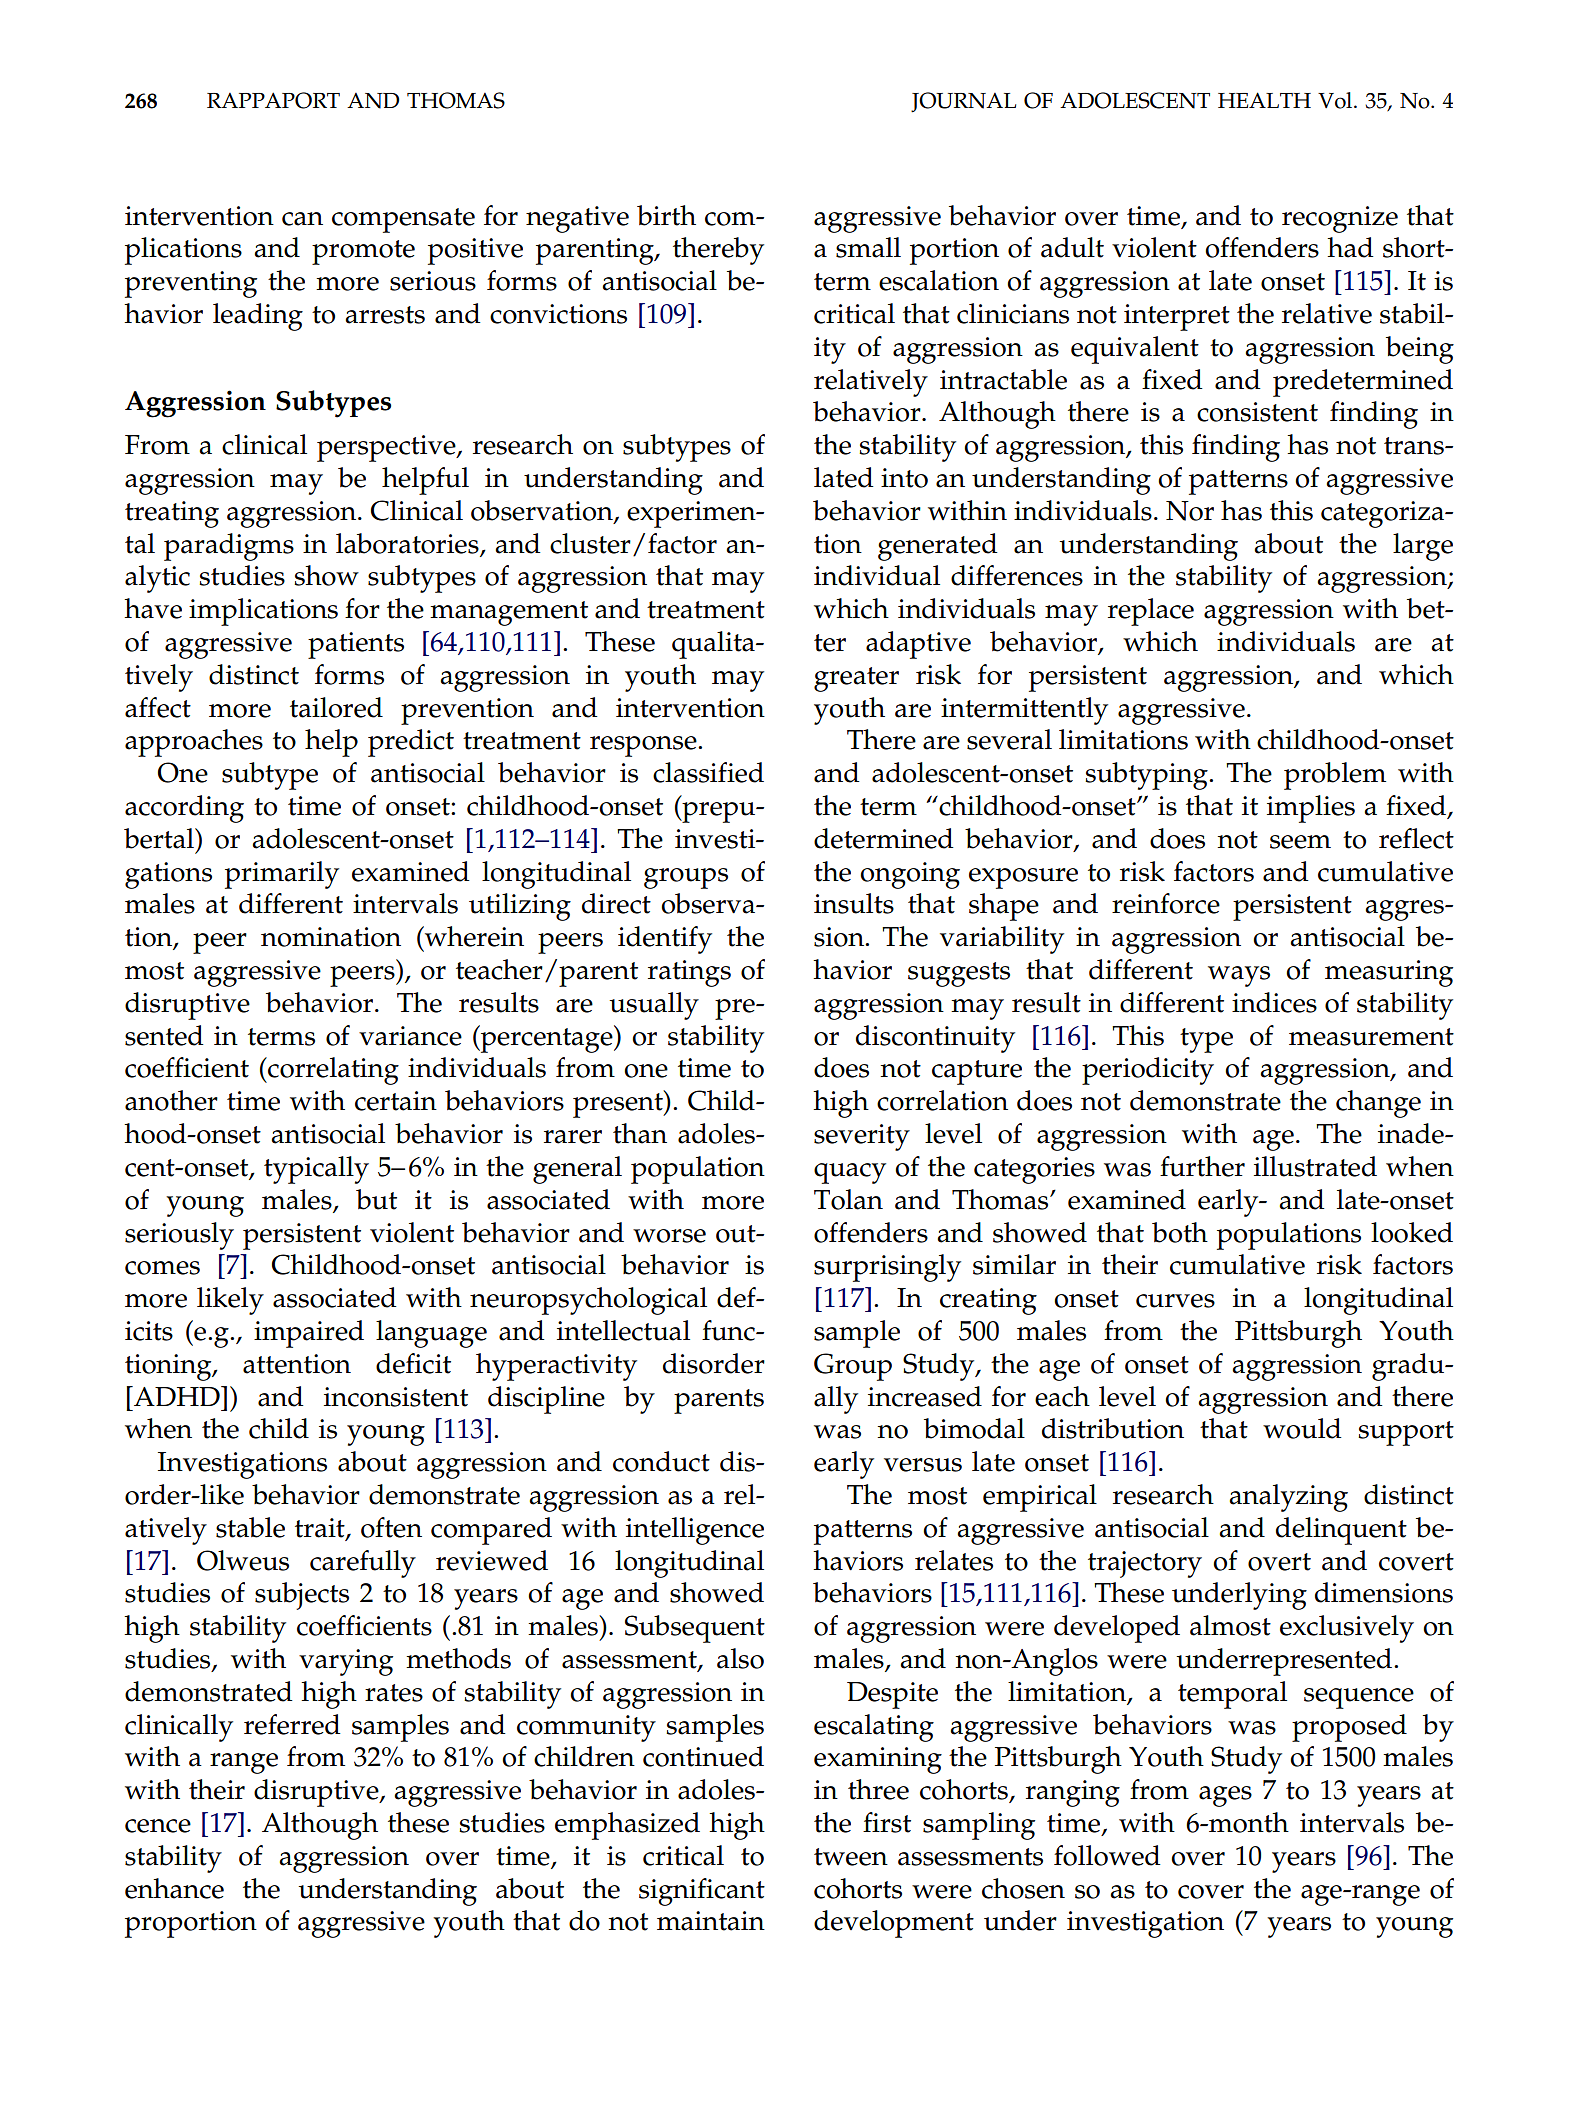  Describe the element at coordinates (702, 1892) in the document. I see `significant` at that location.
